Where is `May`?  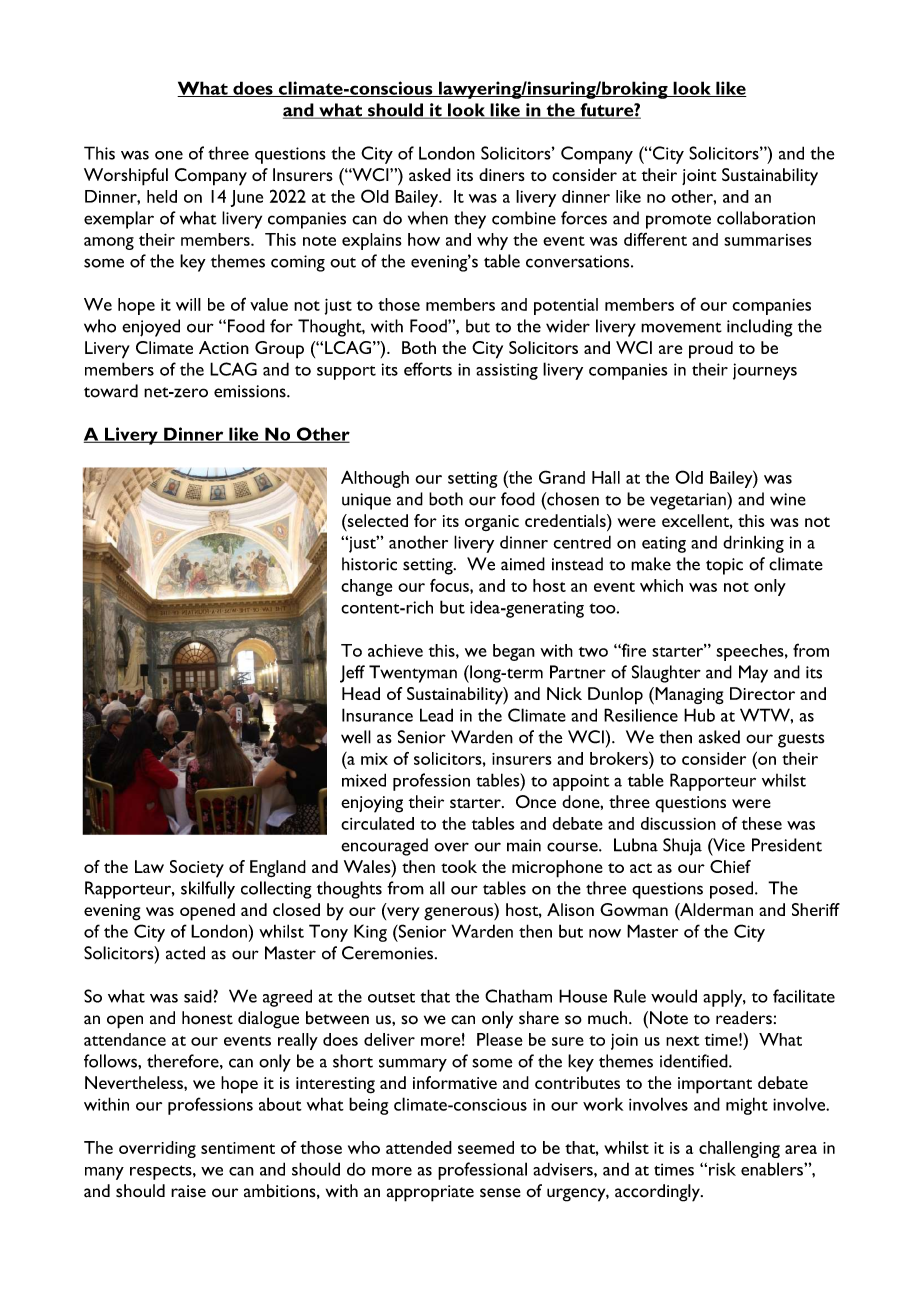 May is located at coordinates (753, 674).
